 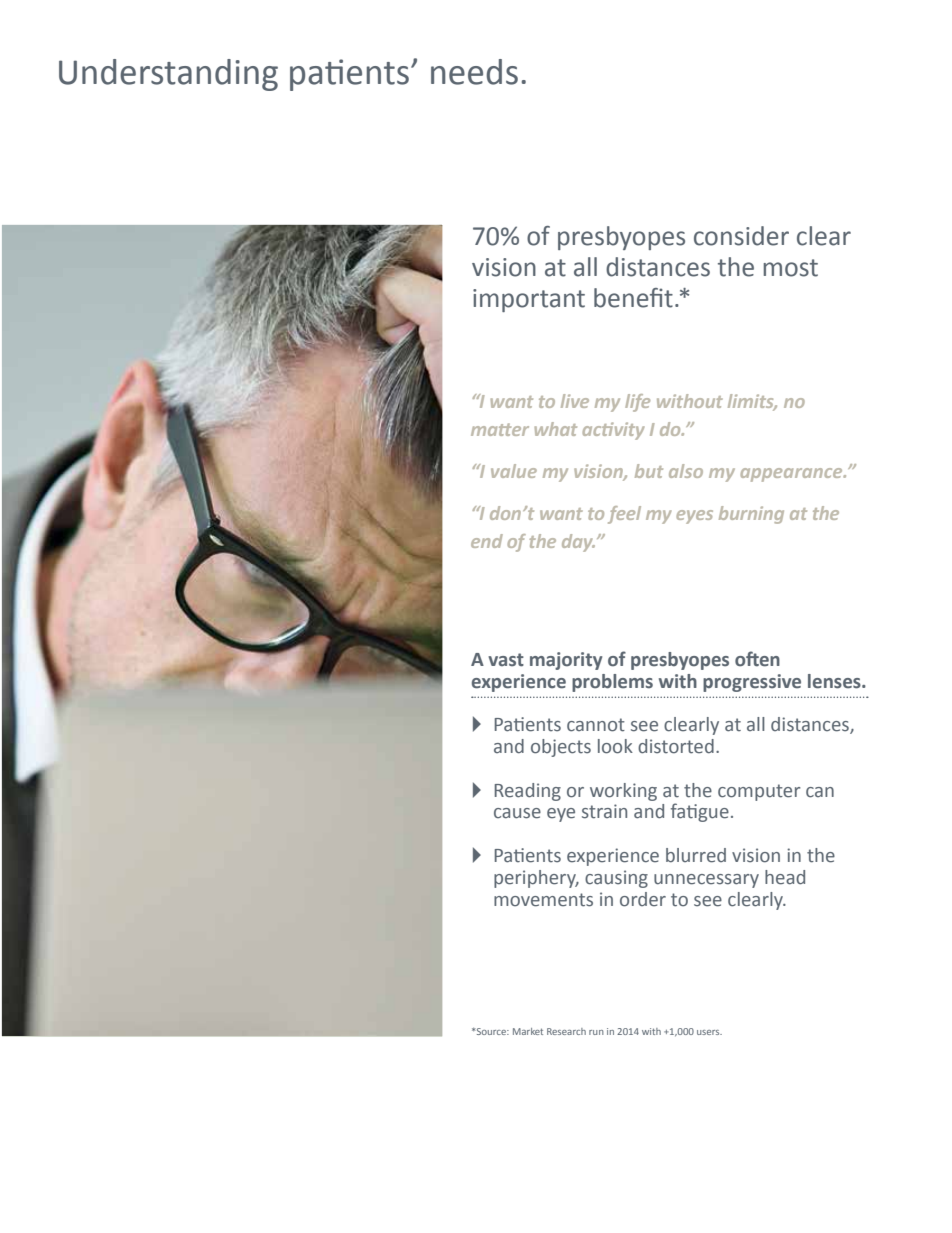 I want to click on eyes, so click(x=694, y=517).
